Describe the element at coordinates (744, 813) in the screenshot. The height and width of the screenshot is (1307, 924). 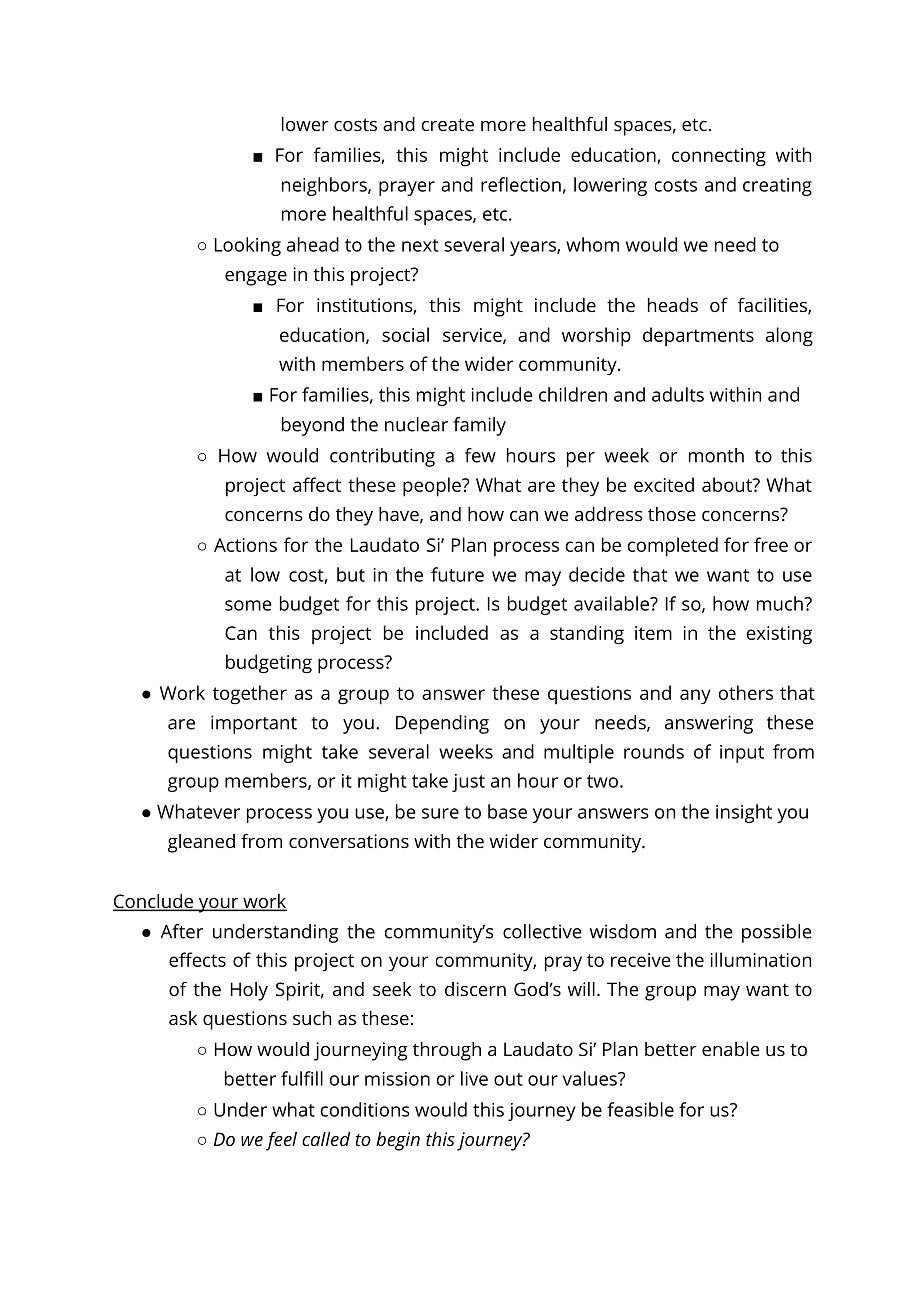
I see `insight` at that location.
